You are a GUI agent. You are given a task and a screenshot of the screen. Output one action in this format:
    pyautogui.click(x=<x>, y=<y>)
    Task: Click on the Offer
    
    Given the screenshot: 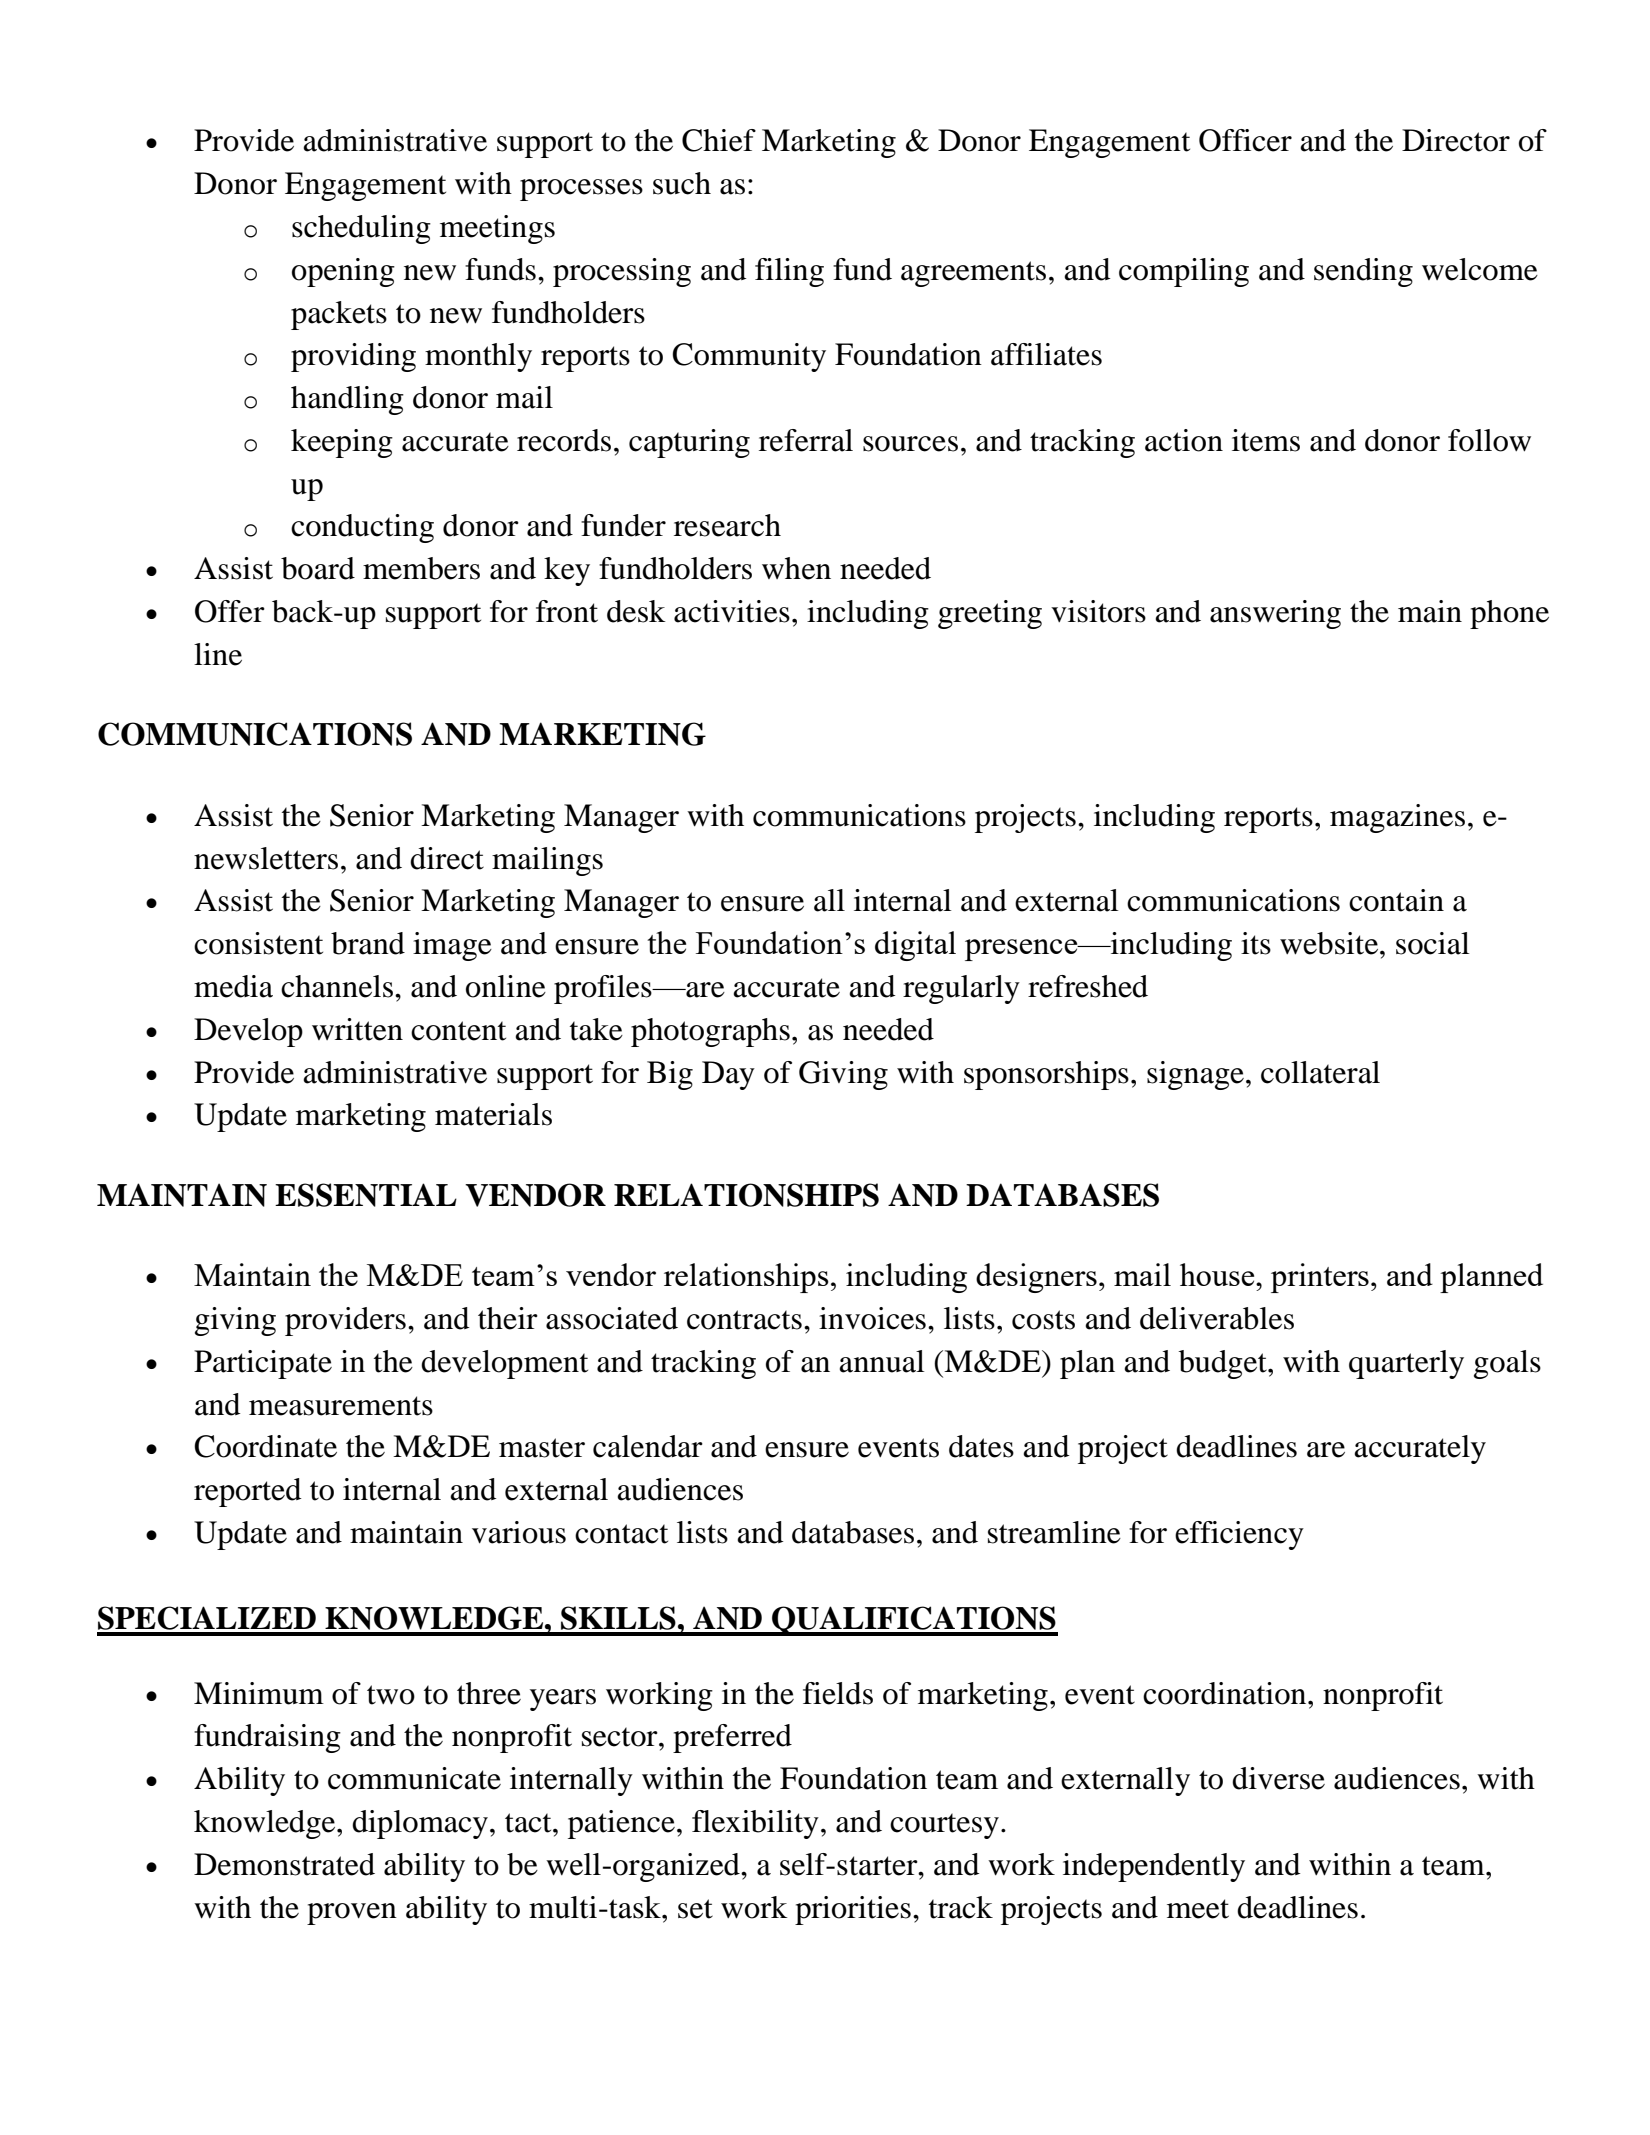 What is the action you would take?
    pyautogui.click(x=230, y=611)
